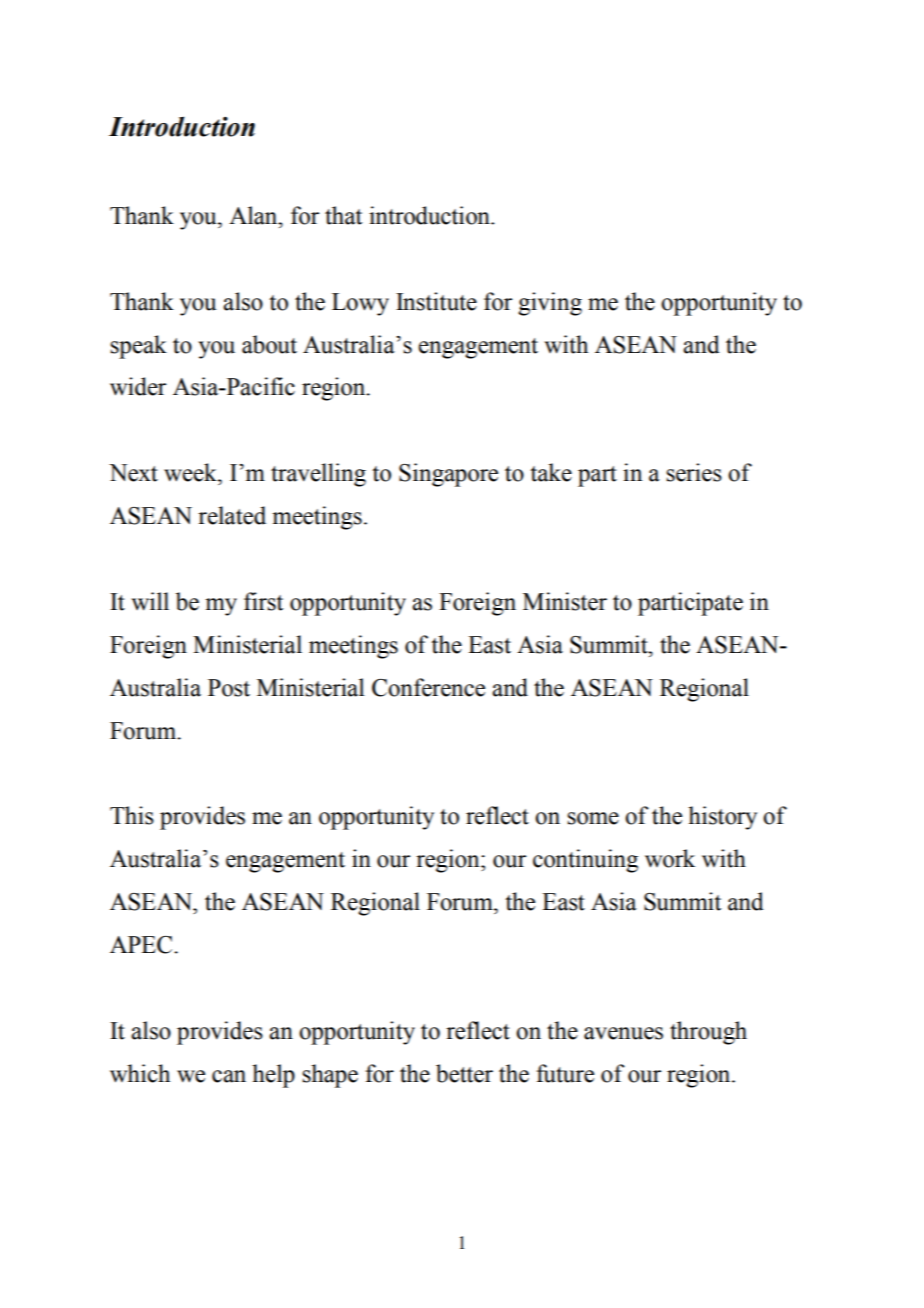  Describe the element at coordinates (623, 1033) in the screenshot. I see `avenues` at that location.
